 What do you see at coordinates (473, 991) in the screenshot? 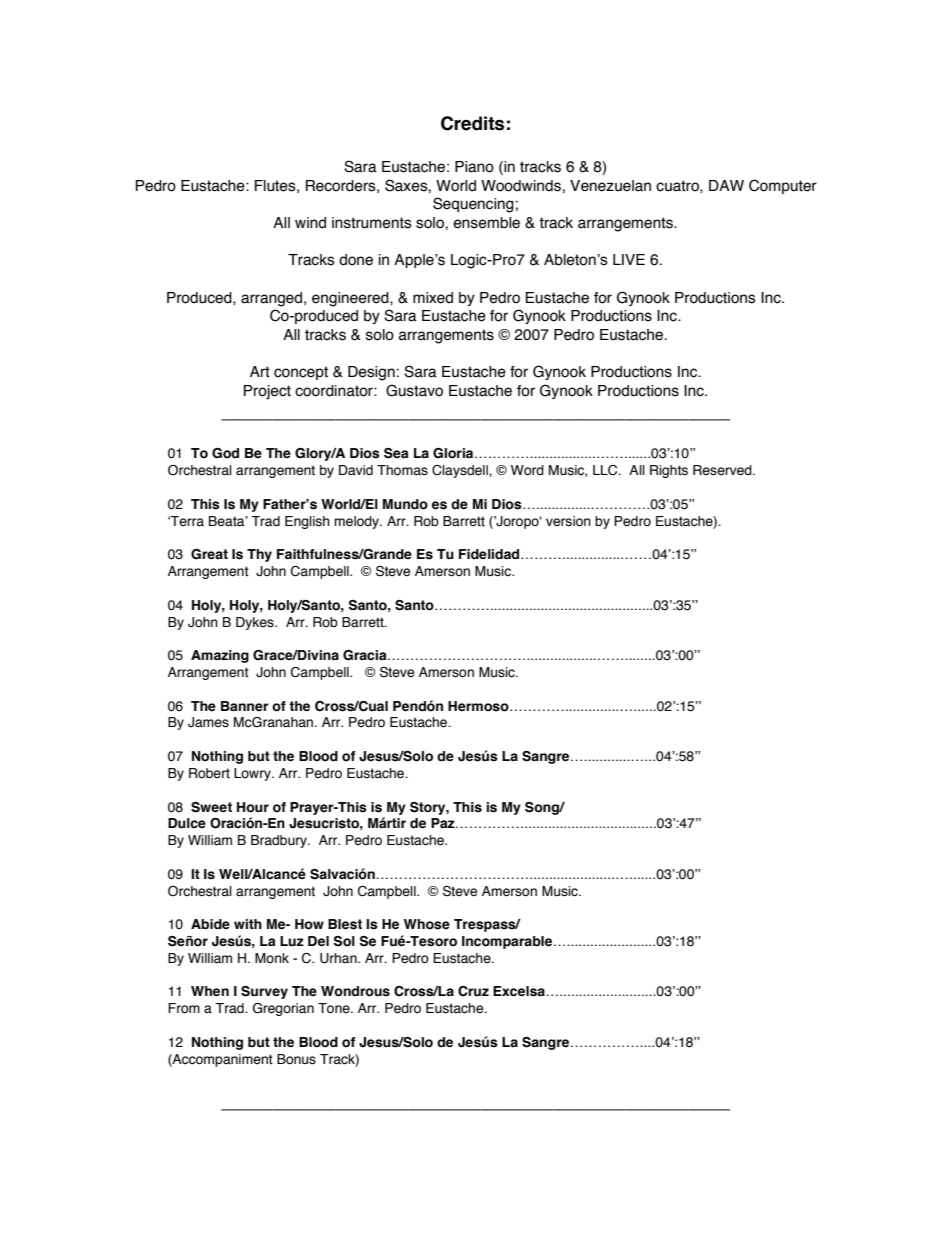
I see `Cruz` at bounding box center [473, 991].
